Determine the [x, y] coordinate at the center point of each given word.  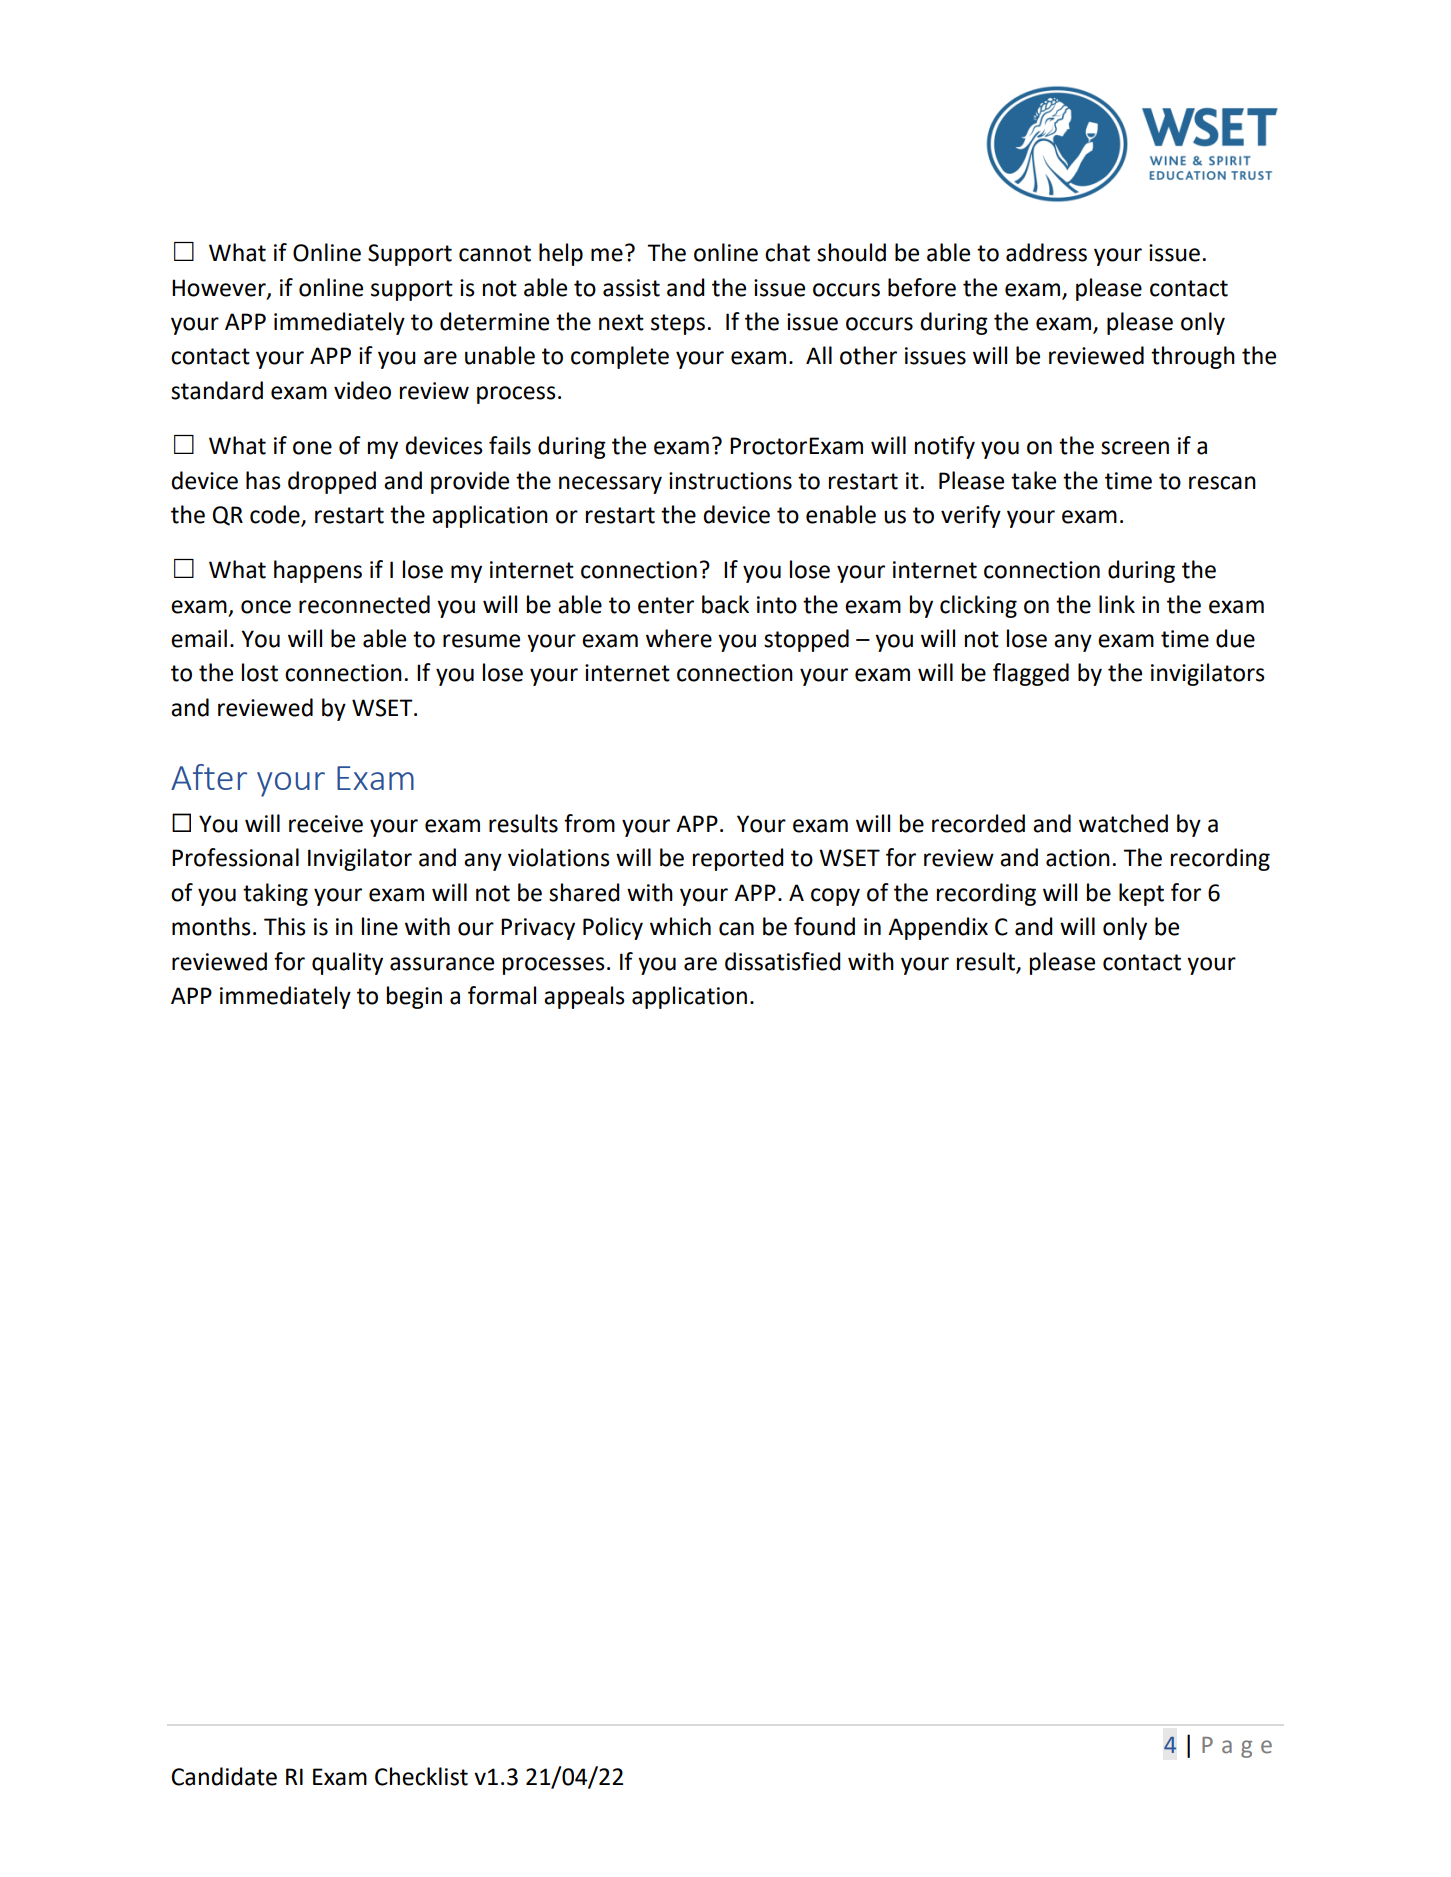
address [1046, 252]
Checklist [421, 1776]
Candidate [224, 1776]
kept [1141, 894]
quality [347, 963]
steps [678, 324]
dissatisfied [783, 961]
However [220, 288]
